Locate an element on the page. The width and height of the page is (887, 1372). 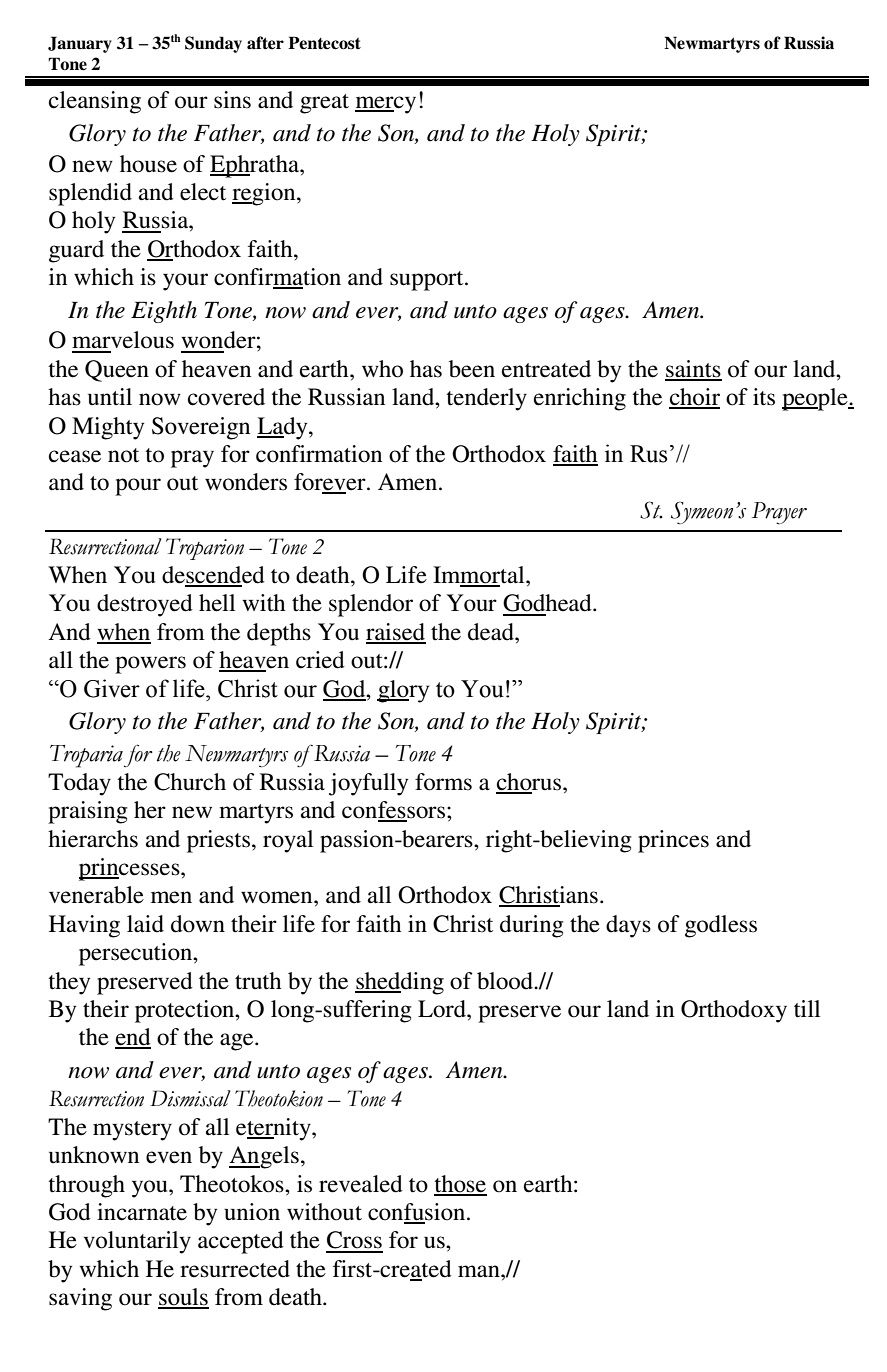
voluntarily is located at coordinates (137, 1242).
